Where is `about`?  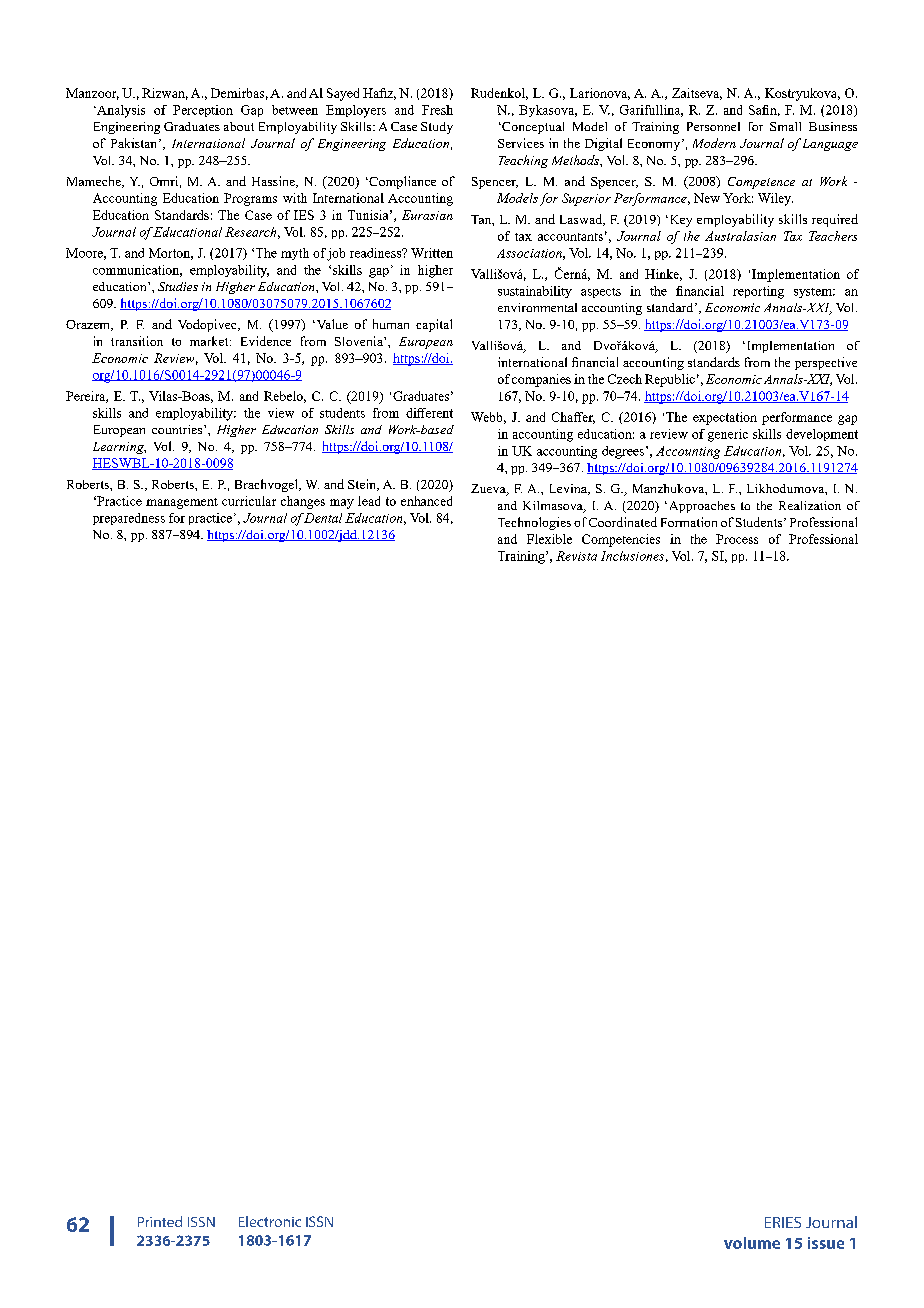
about is located at coordinates (239, 126).
